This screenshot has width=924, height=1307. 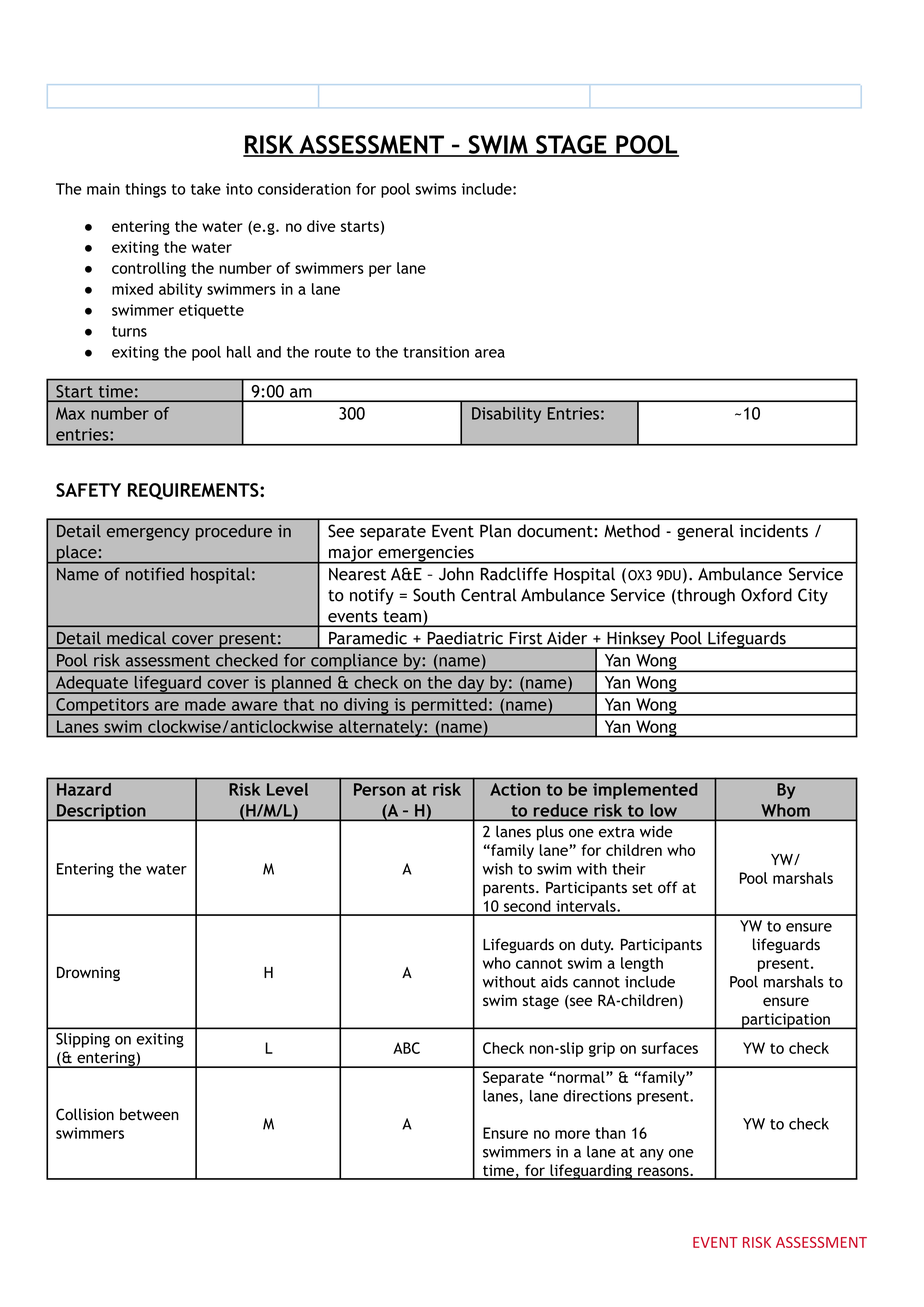 I want to click on transition, so click(x=436, y=352).
